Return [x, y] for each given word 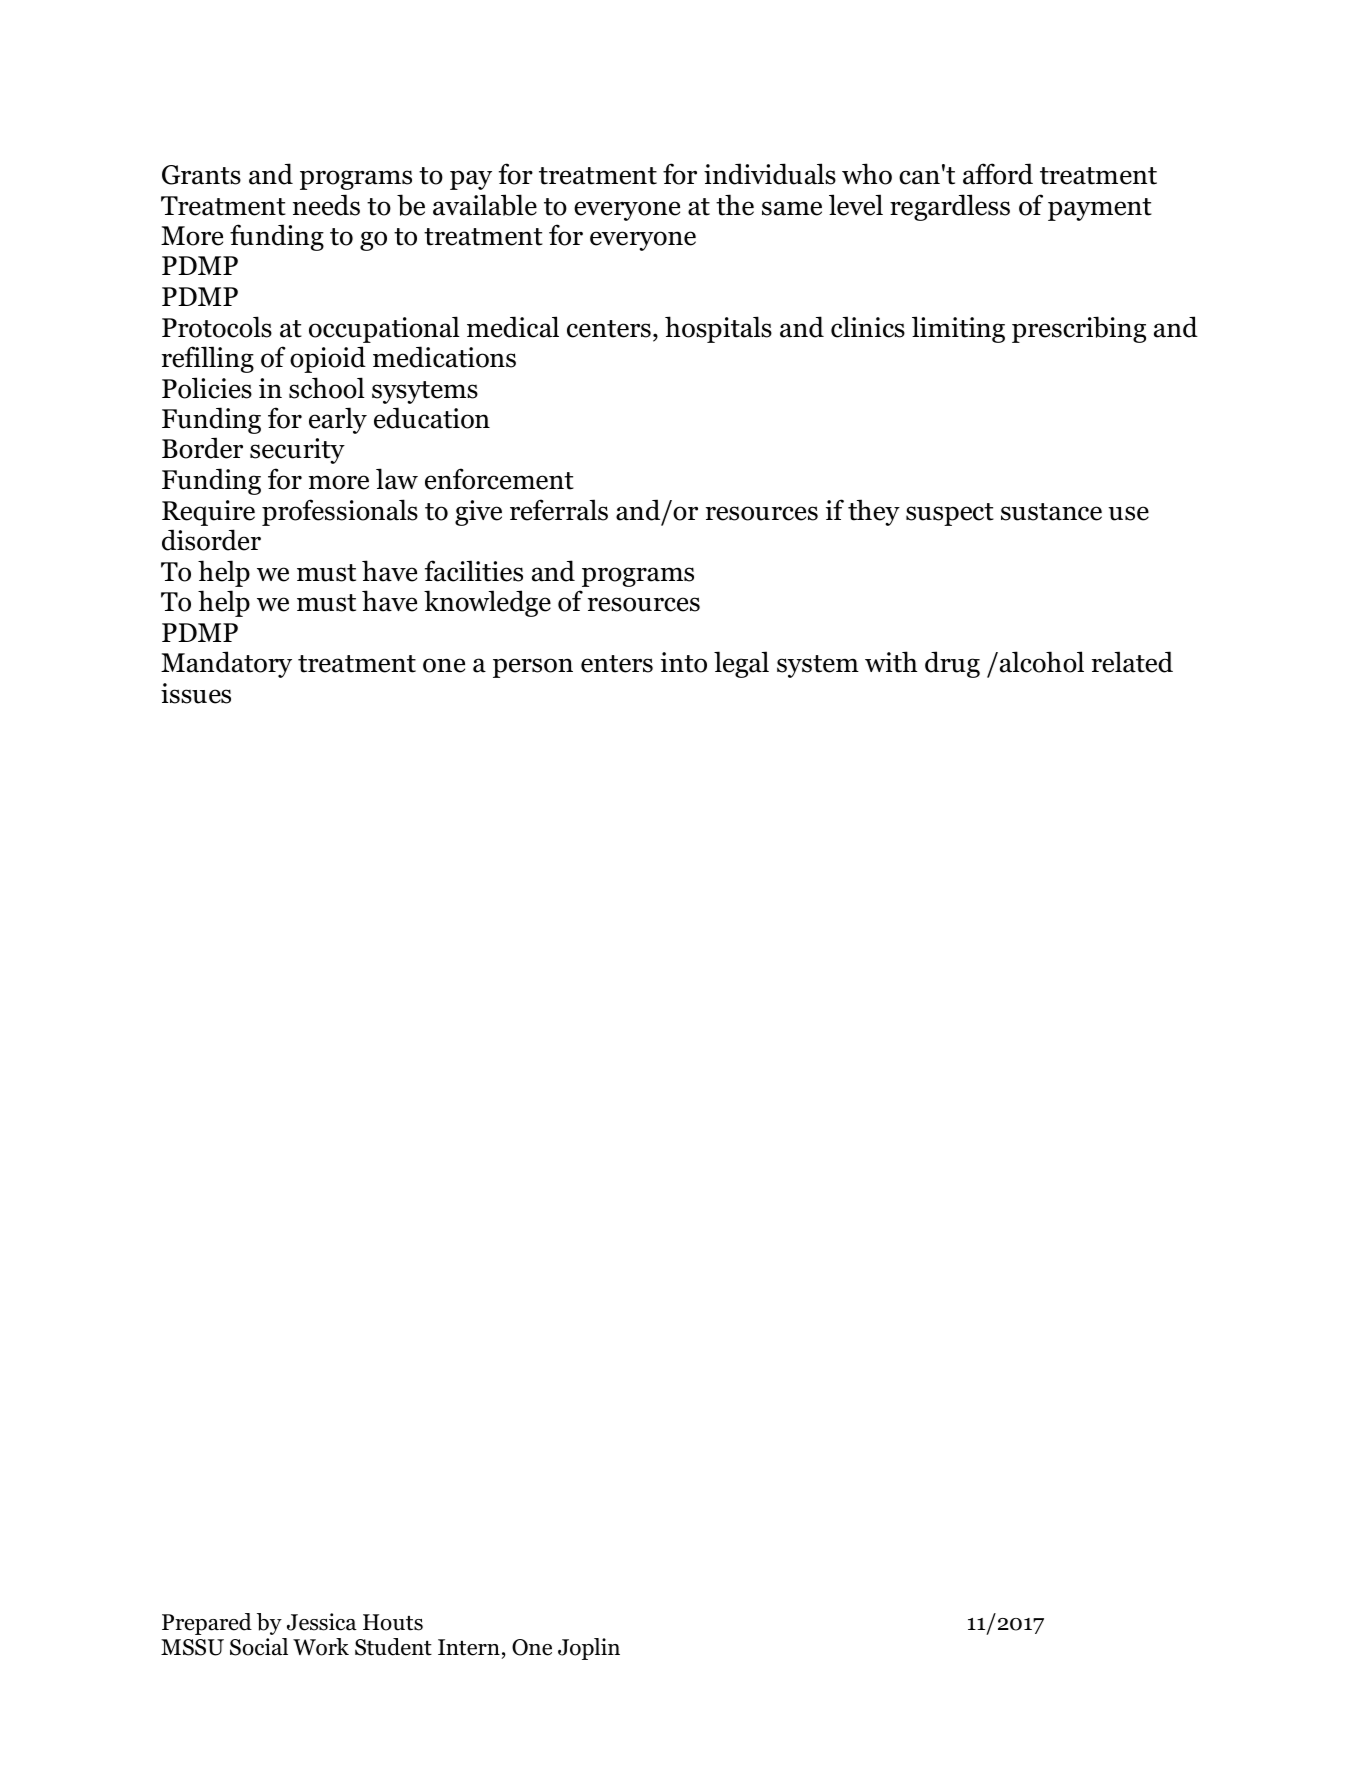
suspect [950, 514]
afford [998, 174]
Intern [469, 1647]
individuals [770, 174]
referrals [559, 510]
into [684, 662]
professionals [340, 512]
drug [952, 664]
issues [196, 693]
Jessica [322, 1622]
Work [321, 1647]
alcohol [1042, 662]
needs [326, 205]
